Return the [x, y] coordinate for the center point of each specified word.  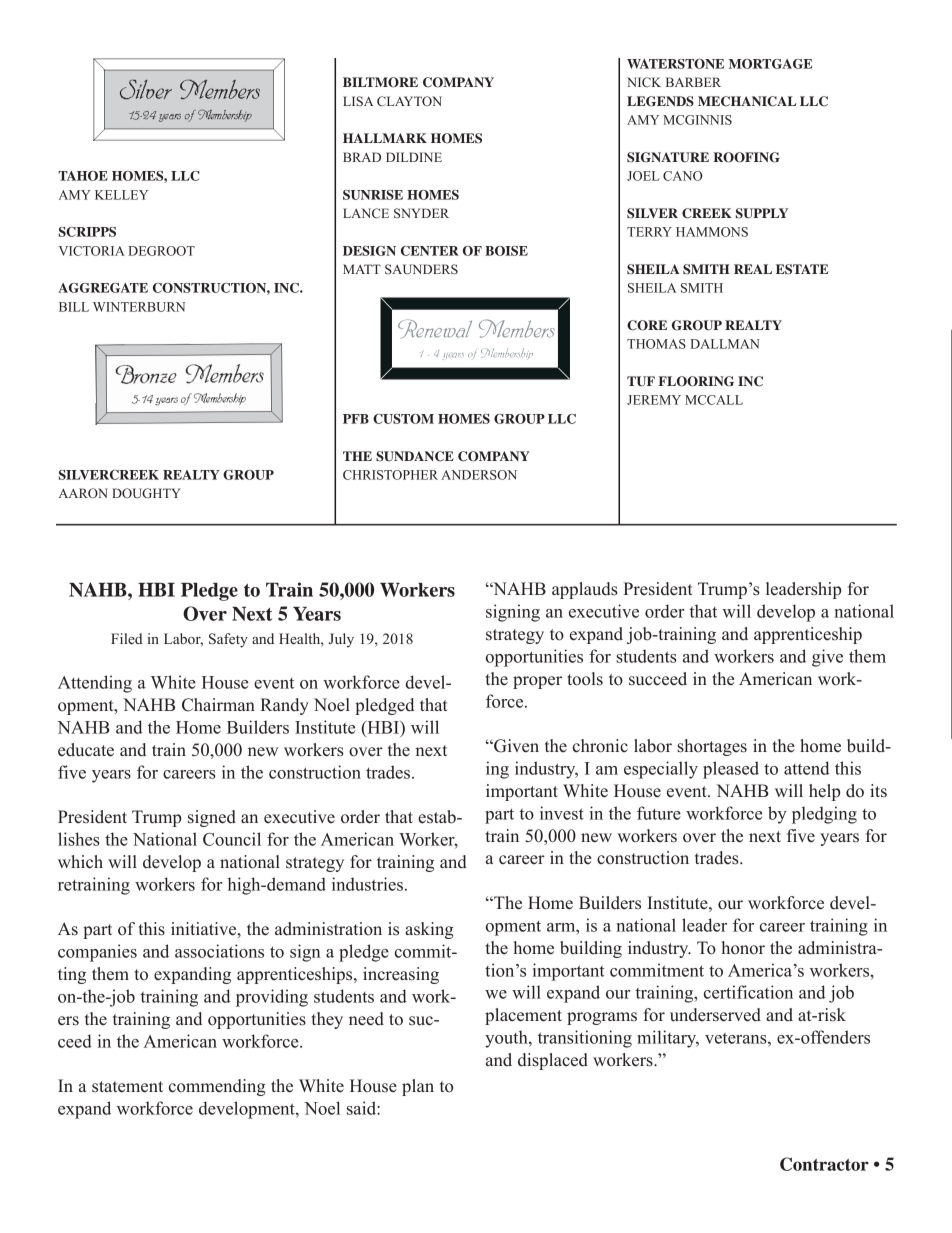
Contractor [824, 1164]
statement [127, 1087]
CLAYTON [409, 101]
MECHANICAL [747, 101]
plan [418, 1087]
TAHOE [83, 176]
